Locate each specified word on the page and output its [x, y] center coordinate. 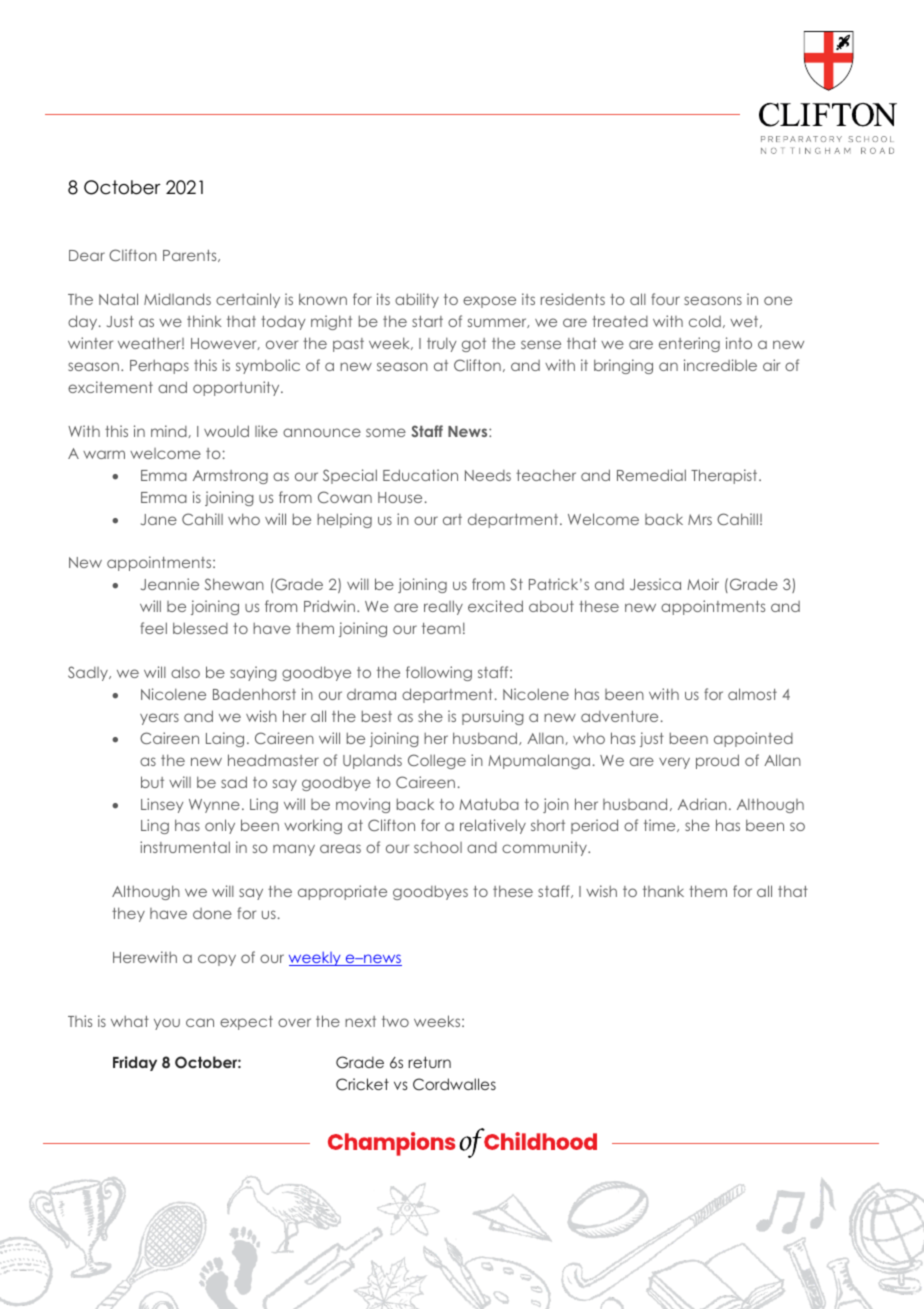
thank [663, 891]
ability [417, 300]
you [167, 1024]
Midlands [177, 299]
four [665, 299]
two [395, 1021]
